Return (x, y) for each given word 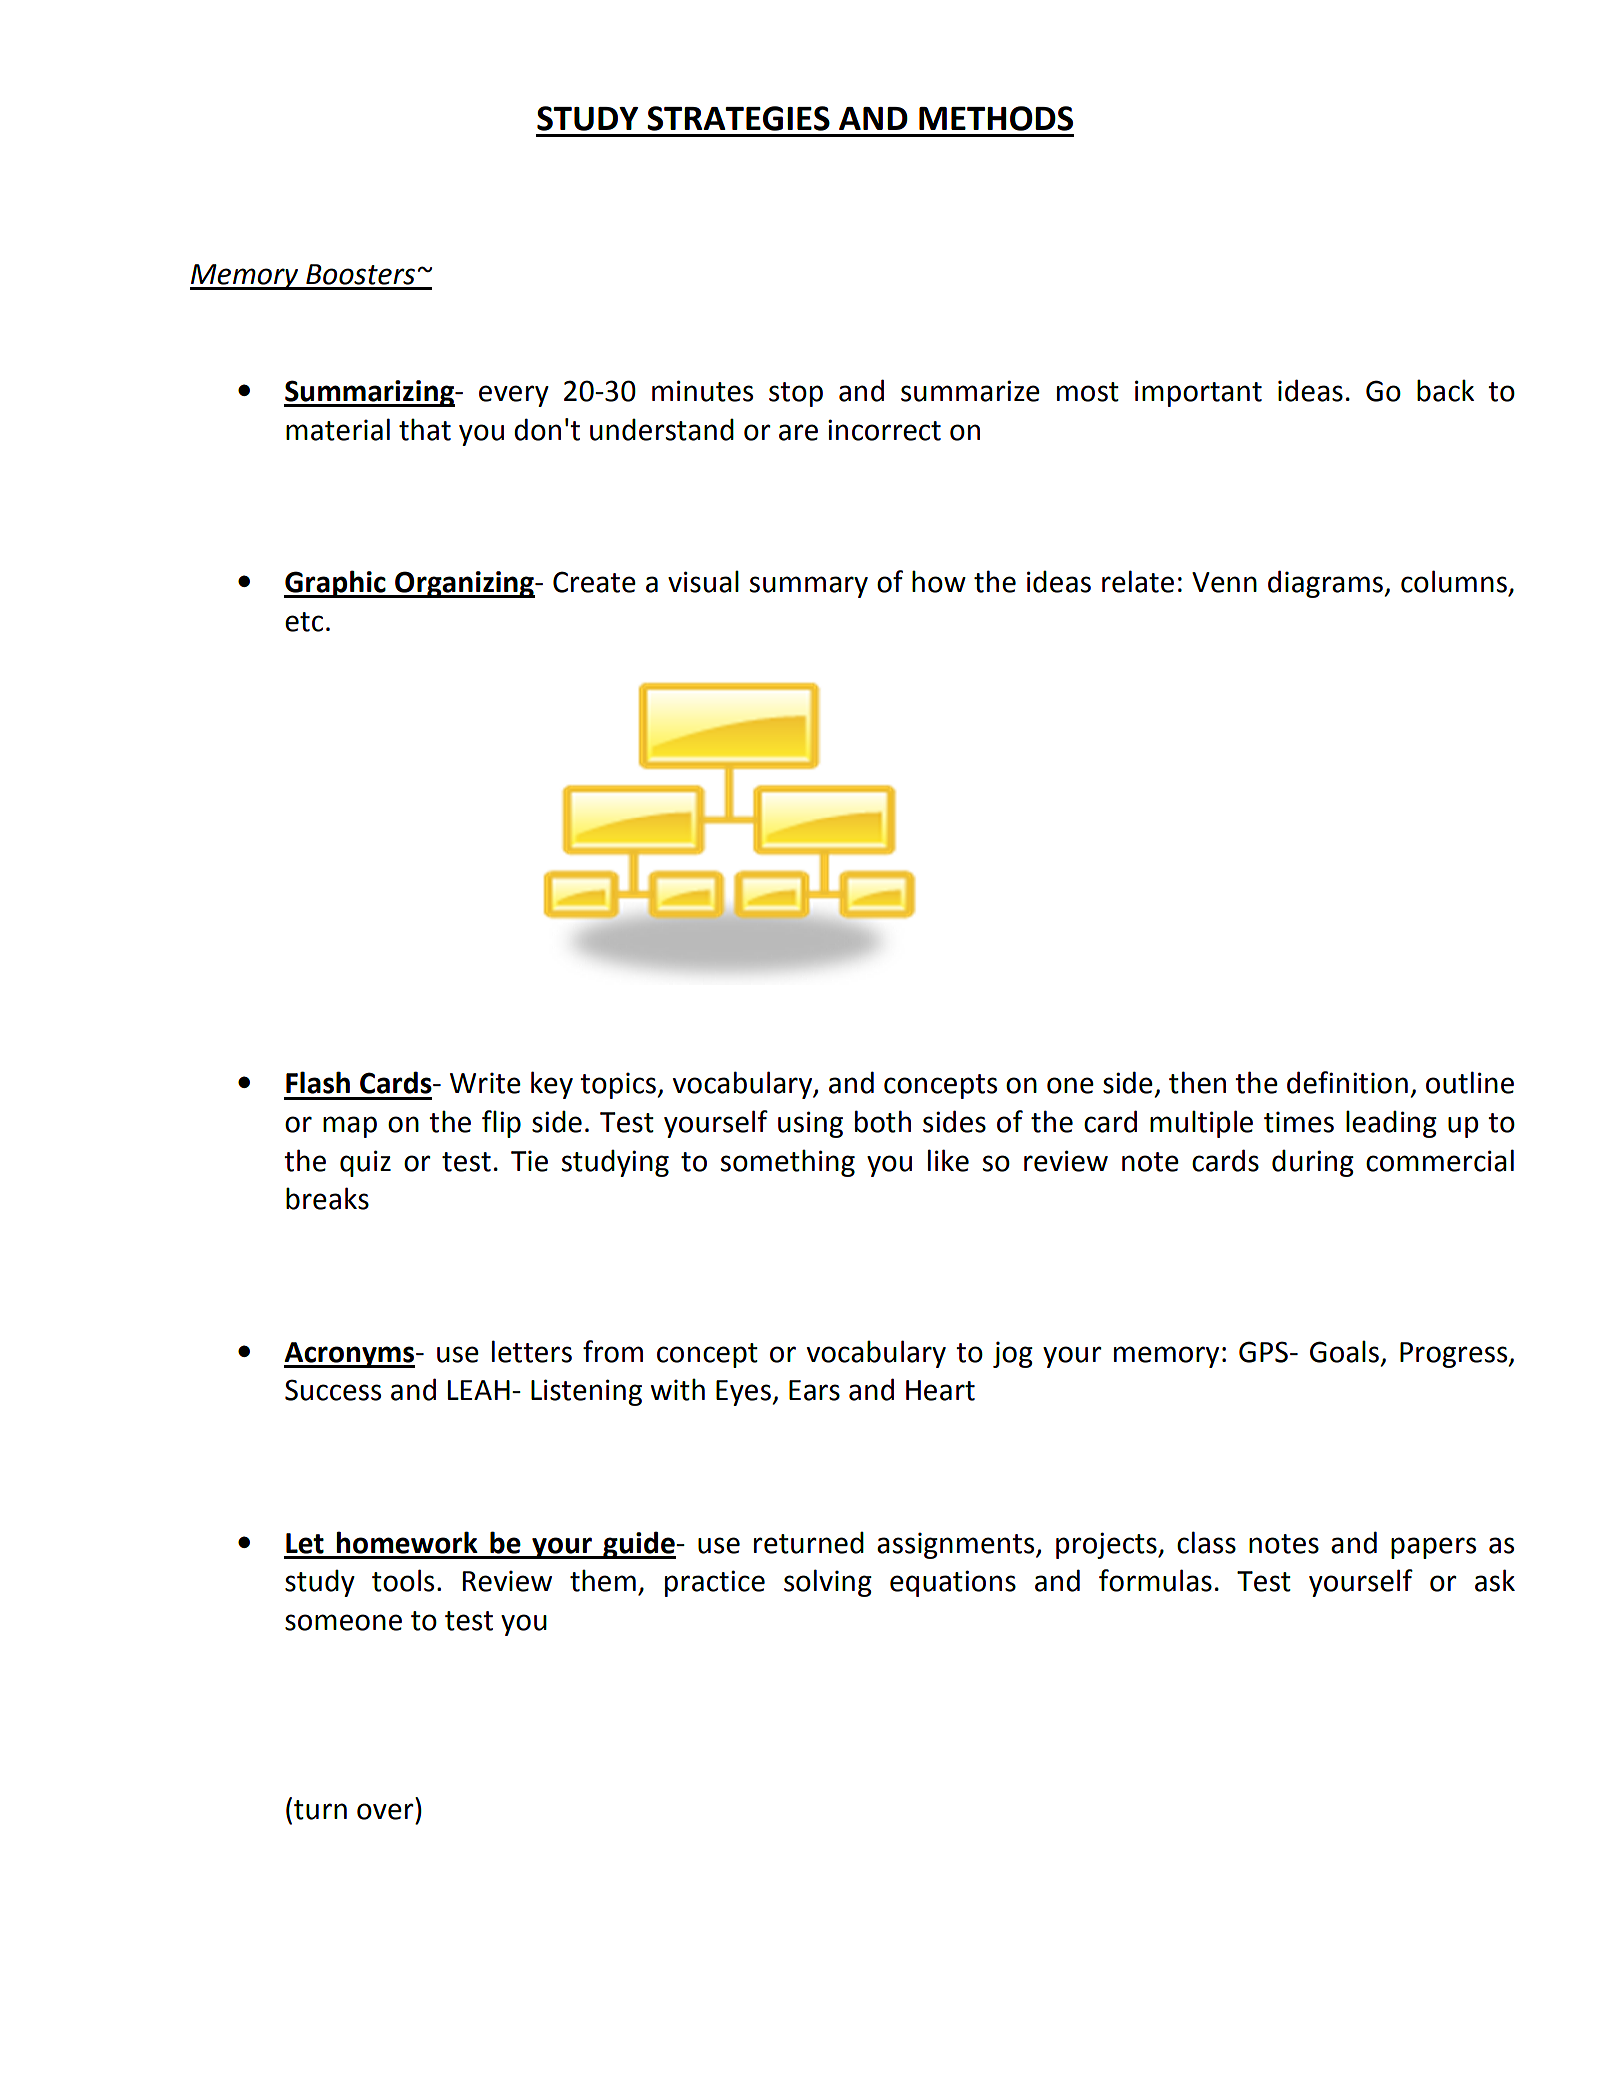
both (883, 1121)
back (1445, 390)
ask (1495, 1580)
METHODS (996, 118)
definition (1347, 1082)
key (552, 1085)
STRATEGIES (738, 118)
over (385, 1811)
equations (953, 1583)
